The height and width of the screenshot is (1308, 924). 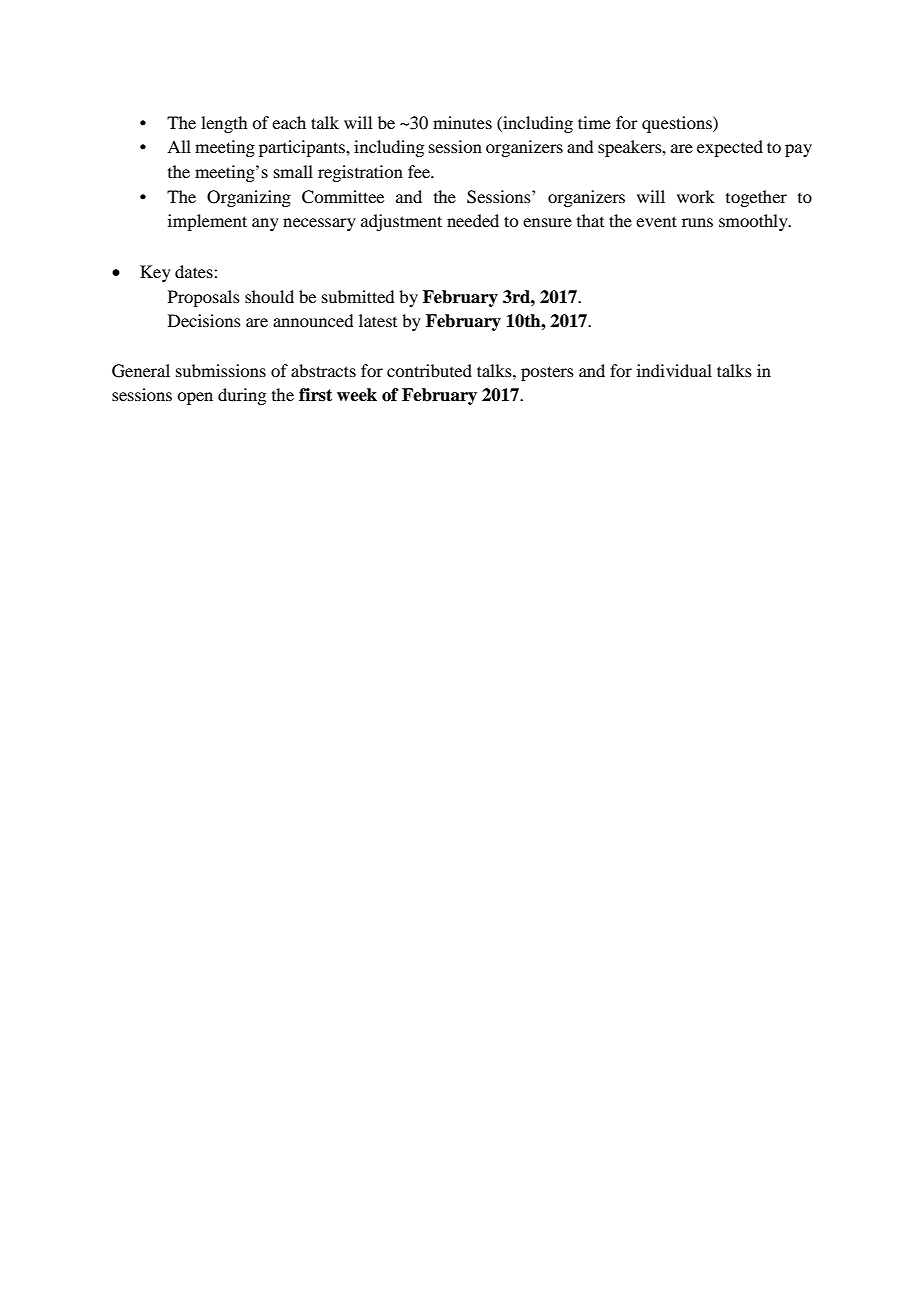 What do you see at coordinates (678, 124) in the screenshot?
I see `questions` at bounding box center [678, 124].
